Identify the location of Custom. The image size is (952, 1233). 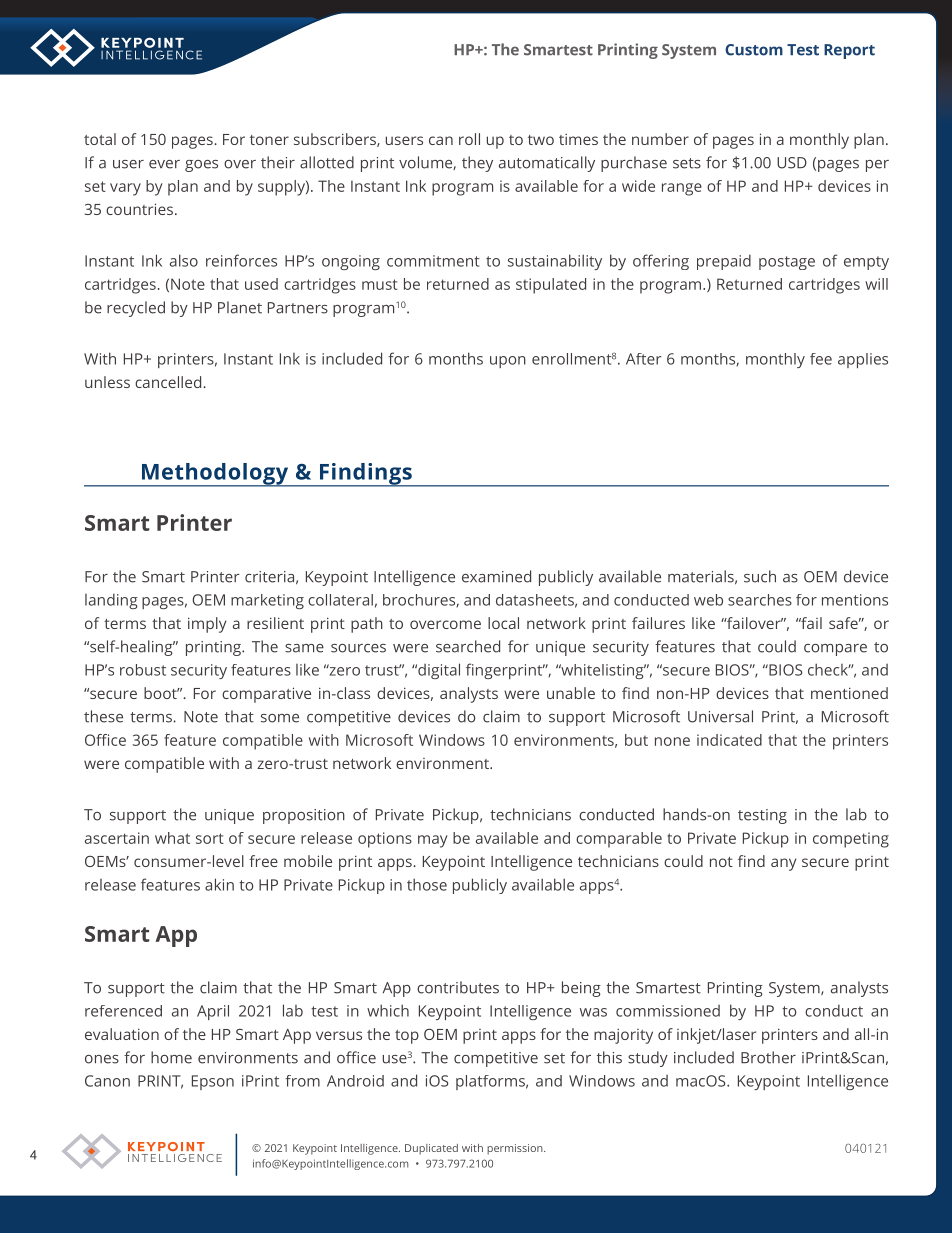
(754, 50).
